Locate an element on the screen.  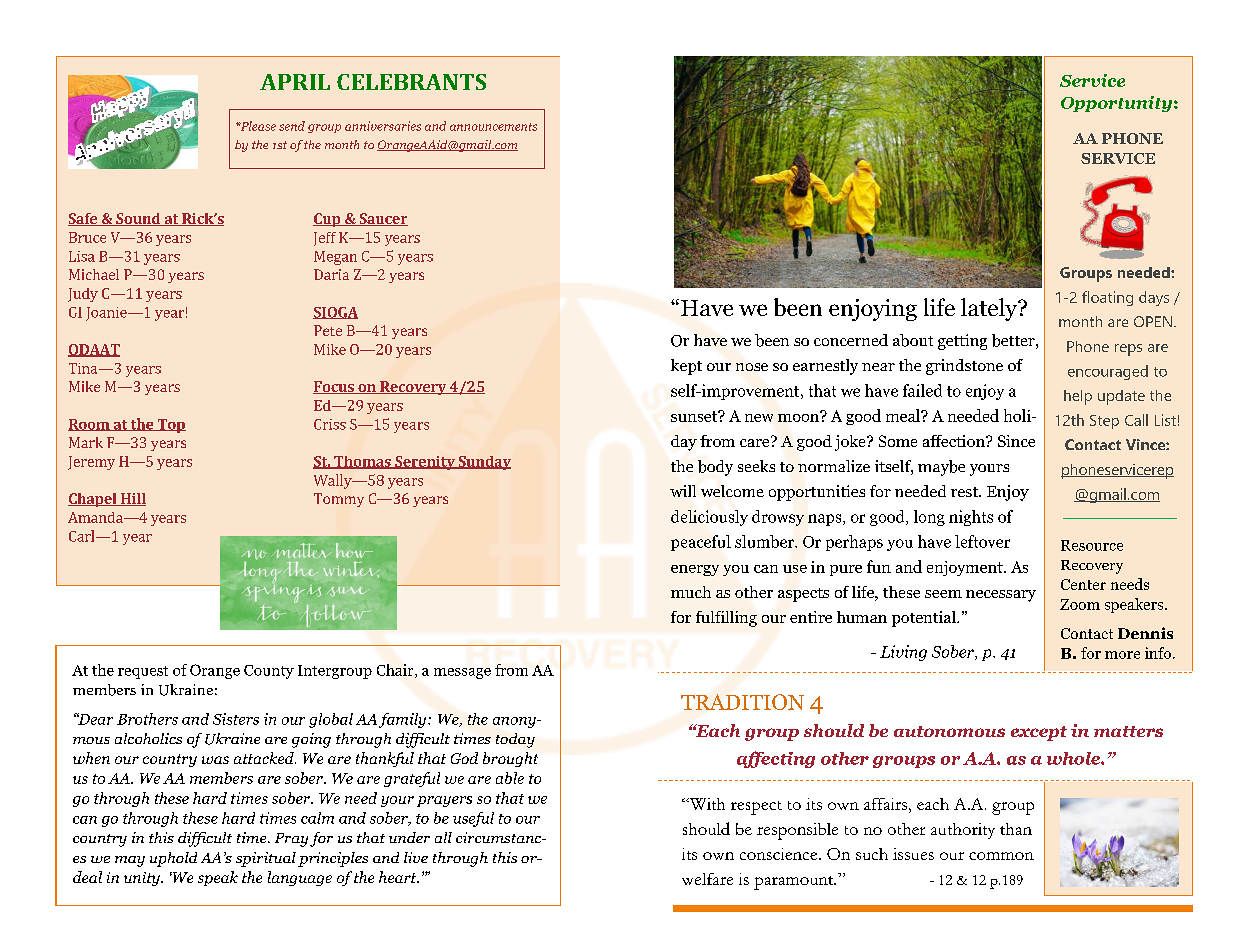
floating is located at coordinates (1107, 298).
